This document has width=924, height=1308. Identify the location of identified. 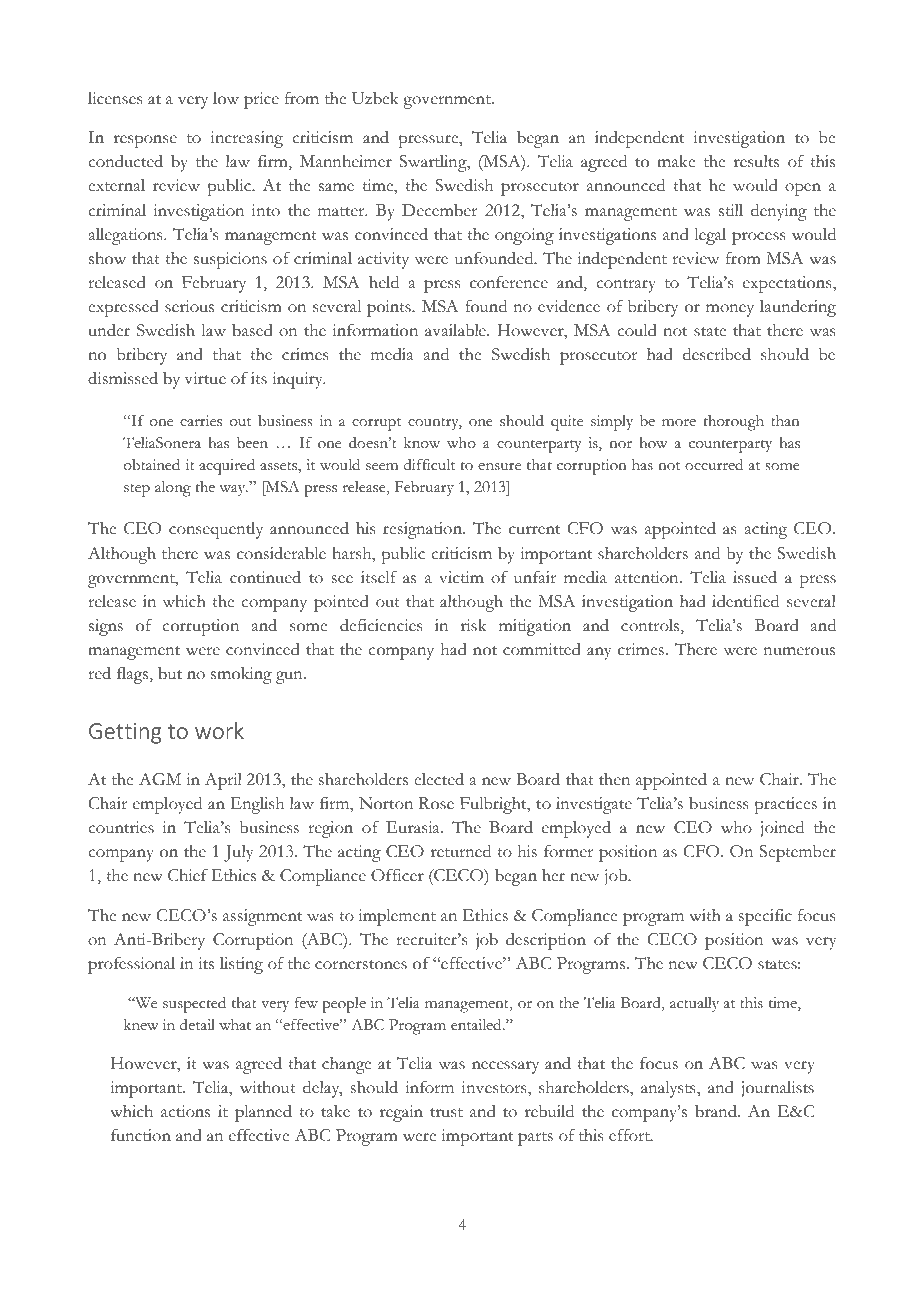
(745, 601).
